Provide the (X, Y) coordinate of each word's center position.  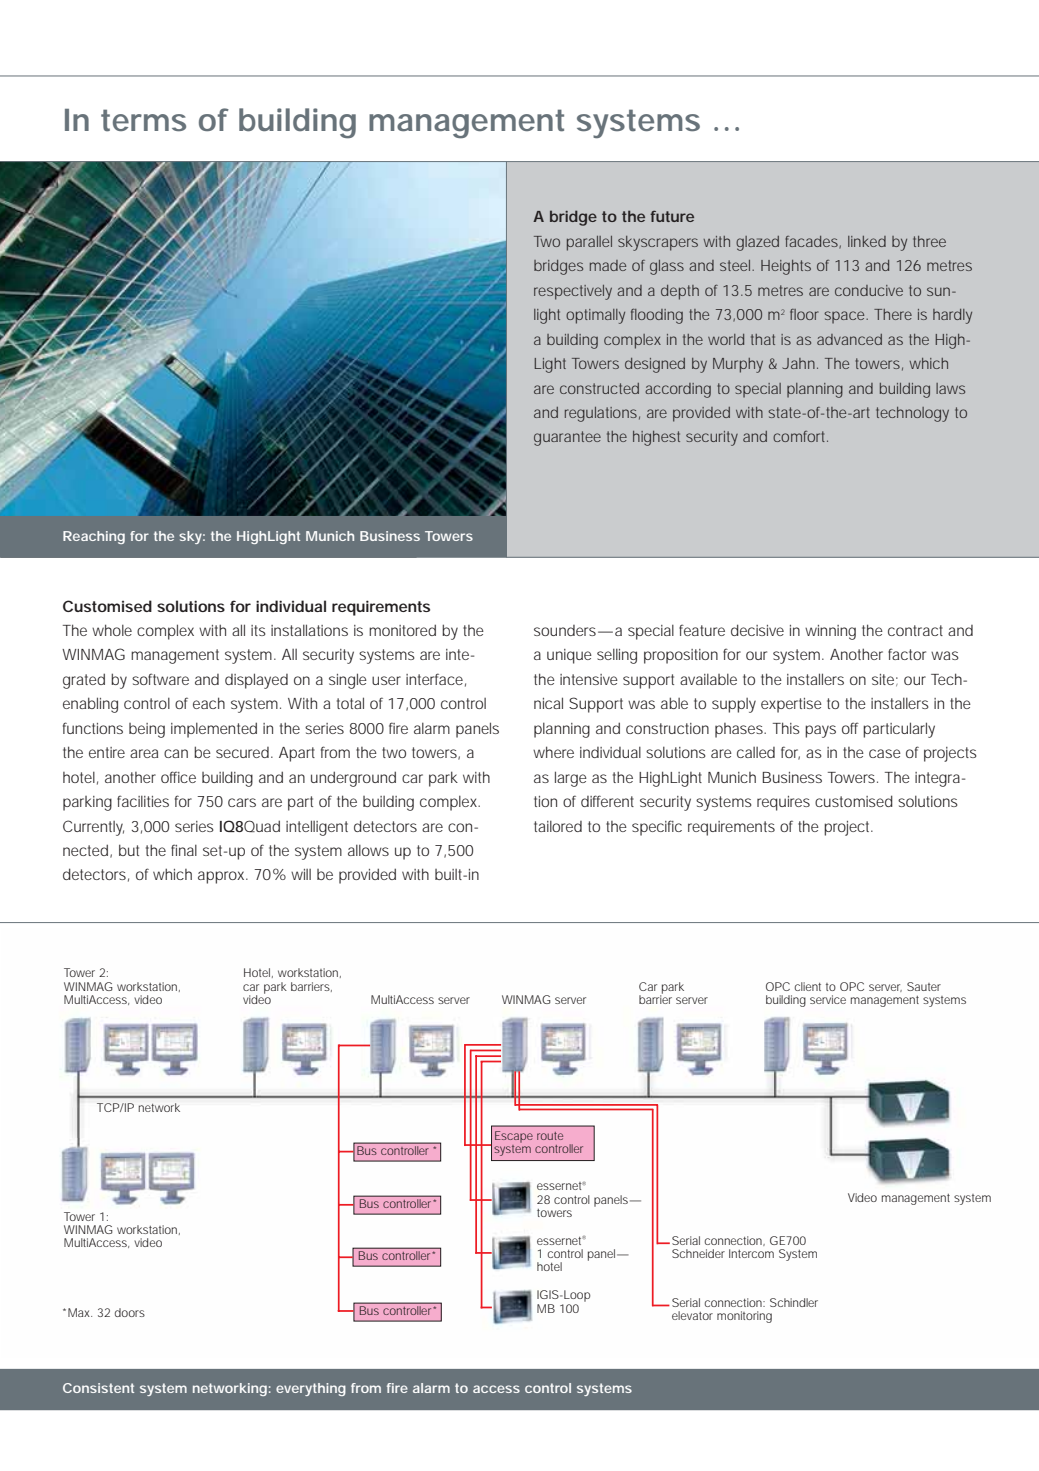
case (885, 753)
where (553, 752)
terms (143, 120)
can (176, 753)
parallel (589, 243)
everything (311, 1389)
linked (867, 241)
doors (130, 1312)
